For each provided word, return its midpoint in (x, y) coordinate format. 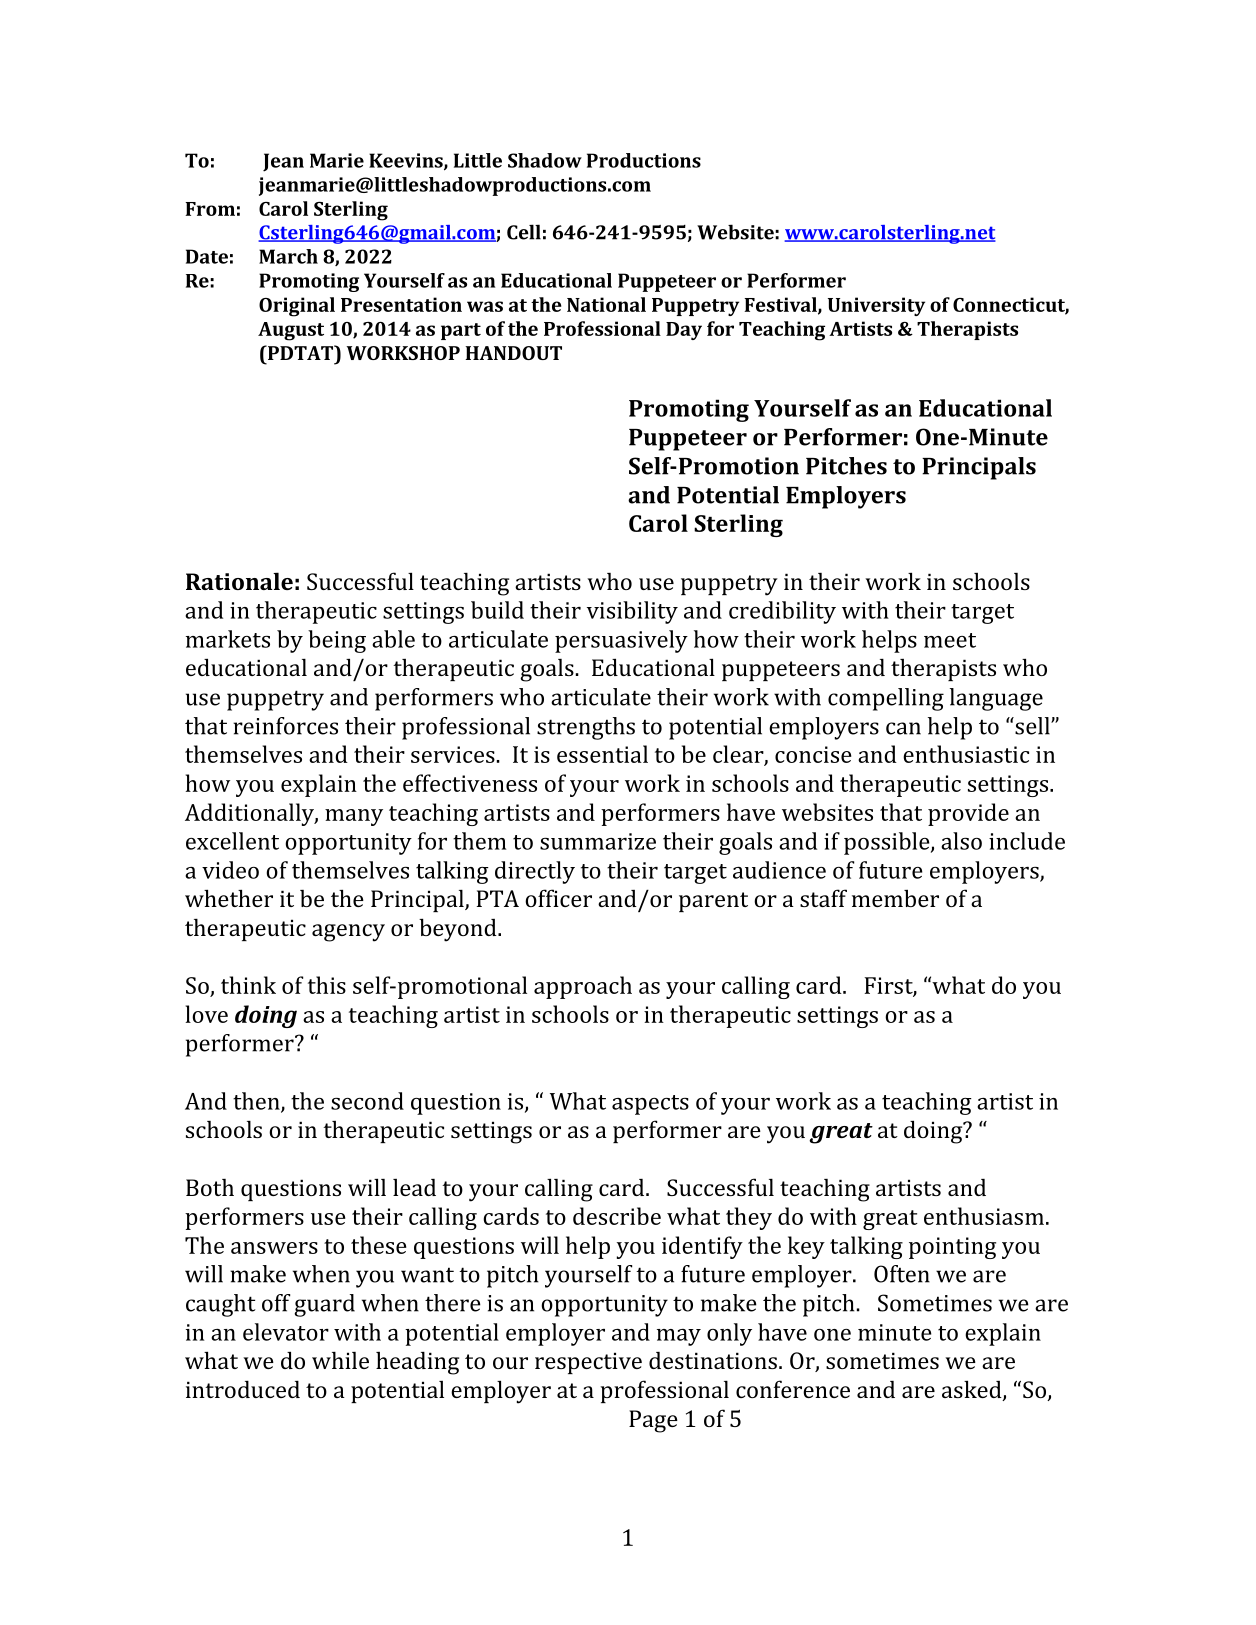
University (876, 306)
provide (968, 814)
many (354, 817)
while (340, 1360)
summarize (598, 841)
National (606, 304)
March (288, 256)
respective (588, 1363)
